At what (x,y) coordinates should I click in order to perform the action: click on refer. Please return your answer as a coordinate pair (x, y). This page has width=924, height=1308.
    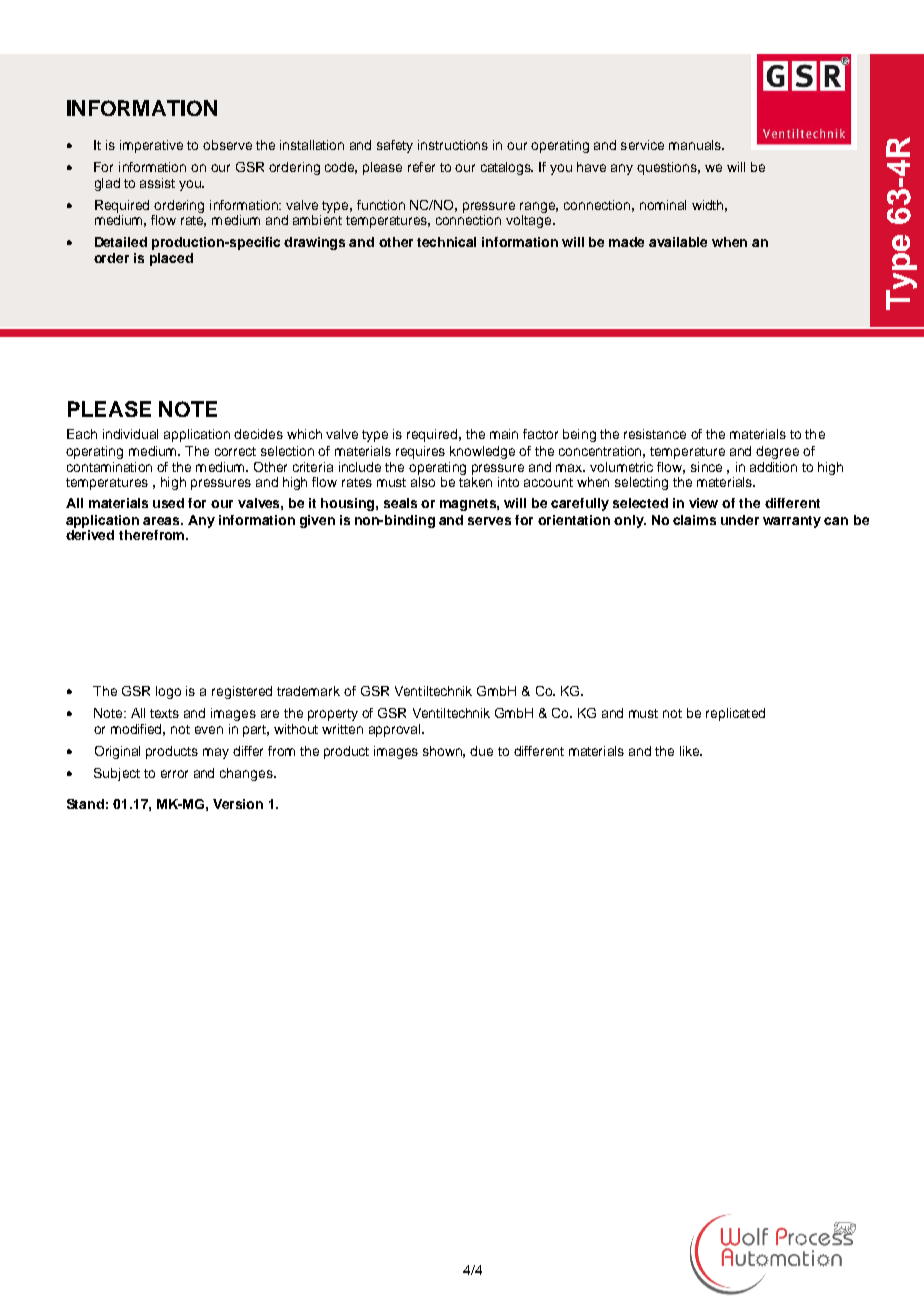
    Looking at the image, I should click on (421, 167).
